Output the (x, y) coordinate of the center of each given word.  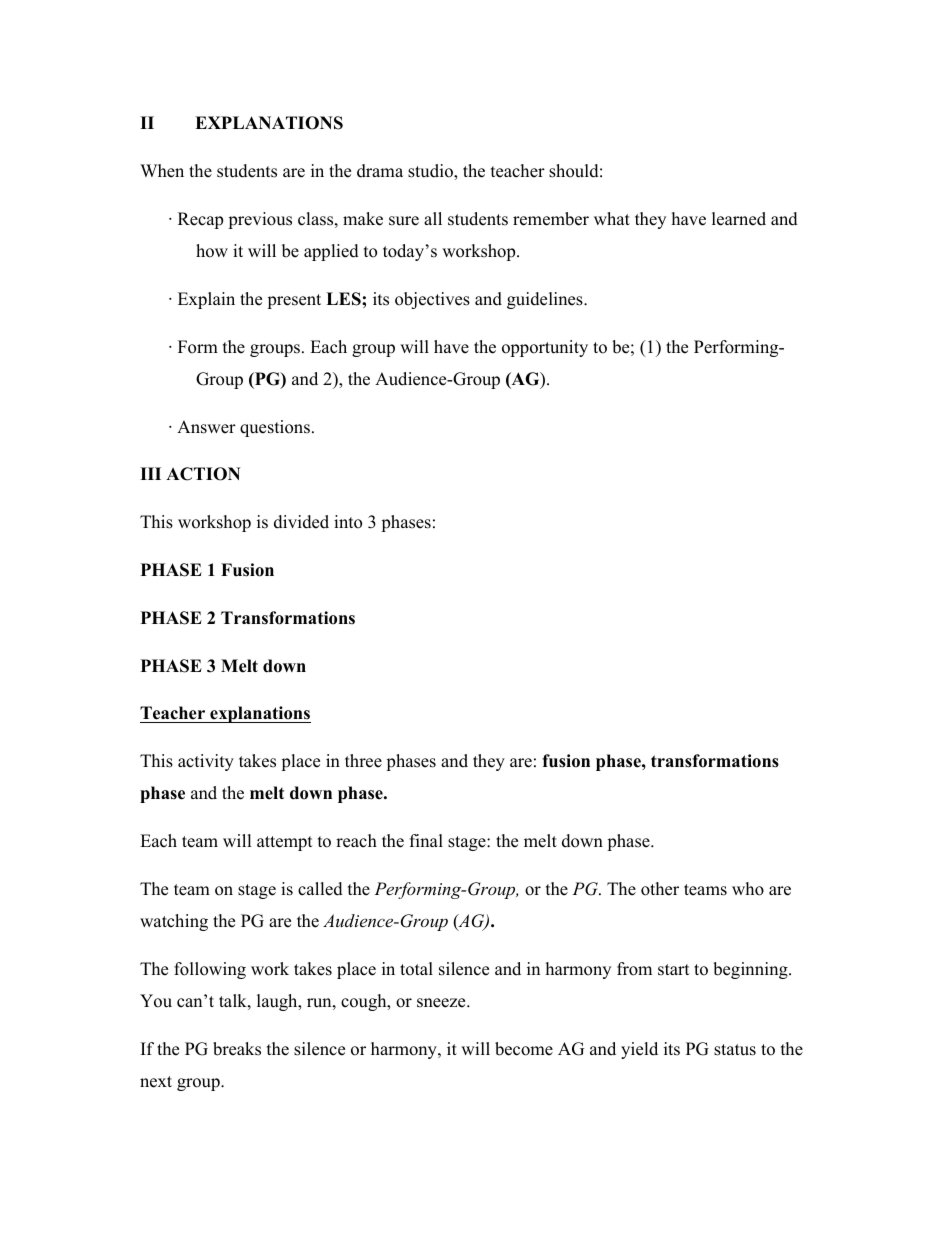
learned (739, 219)
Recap (200, 220)
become (524, 1049)
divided (301, 522)
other (660, 889)
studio (431, 172)
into (348, 522)
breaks (237, 1049)
